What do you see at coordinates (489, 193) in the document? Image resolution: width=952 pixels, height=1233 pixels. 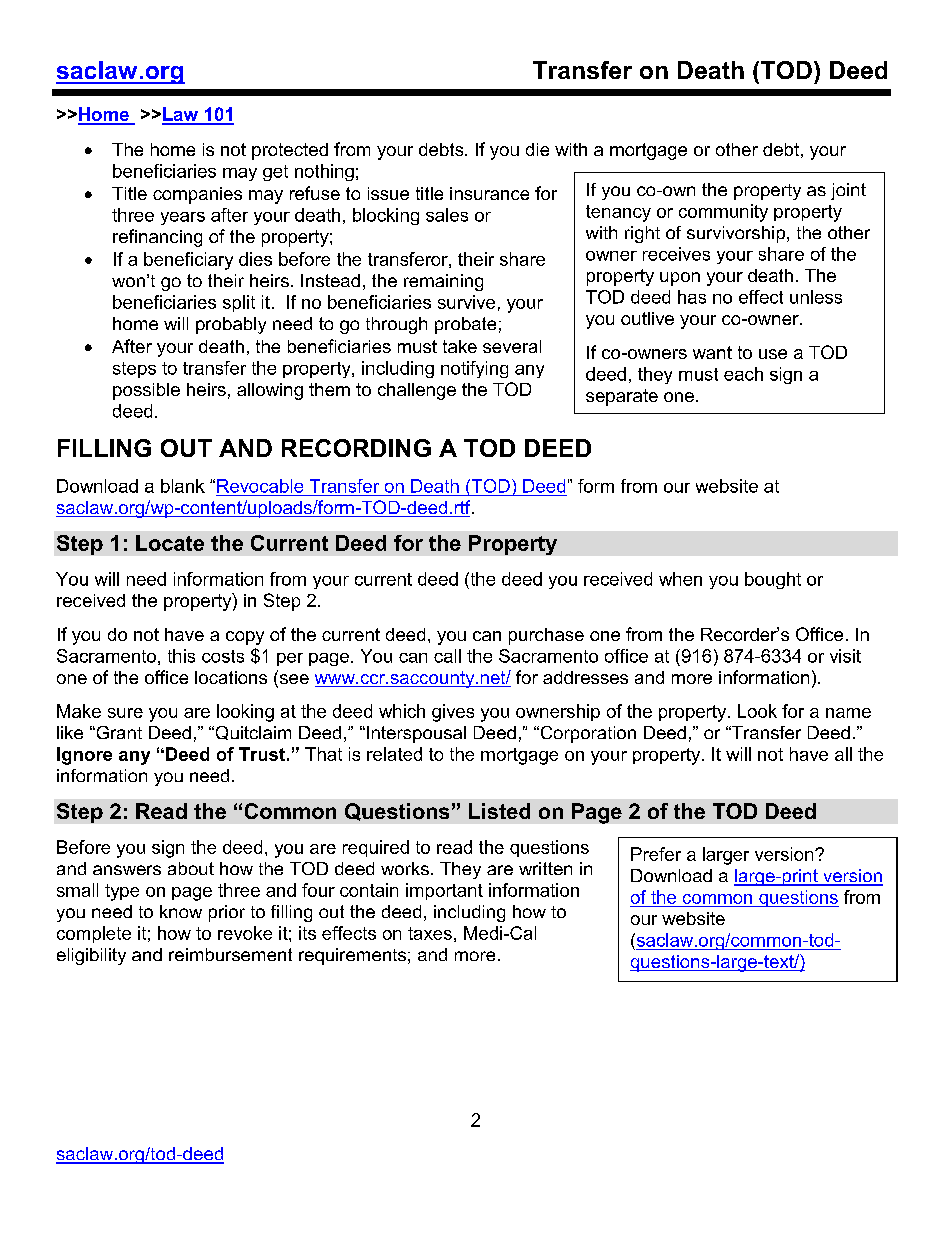 I see `insurance` at bounding box center [489, 193].
